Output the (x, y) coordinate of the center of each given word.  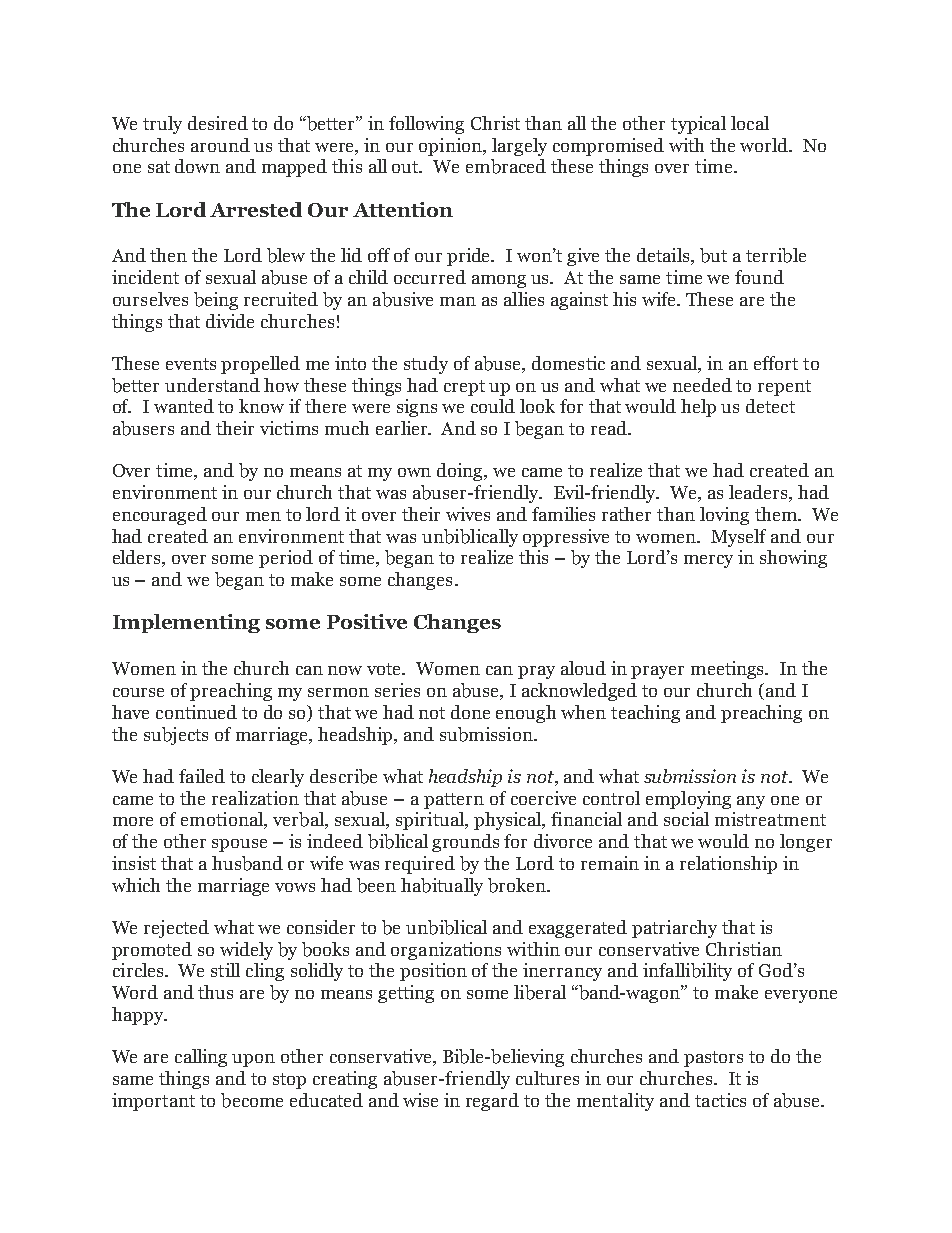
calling (201, 1058)
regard (492, 1102)
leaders (759, 493)
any (751, 802)
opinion (451, 147)
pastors (713, 1059)
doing (461, 472)
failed (202, 776)
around (220, 145)
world (765, 145)
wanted (184, 406)
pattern (454, 801)
